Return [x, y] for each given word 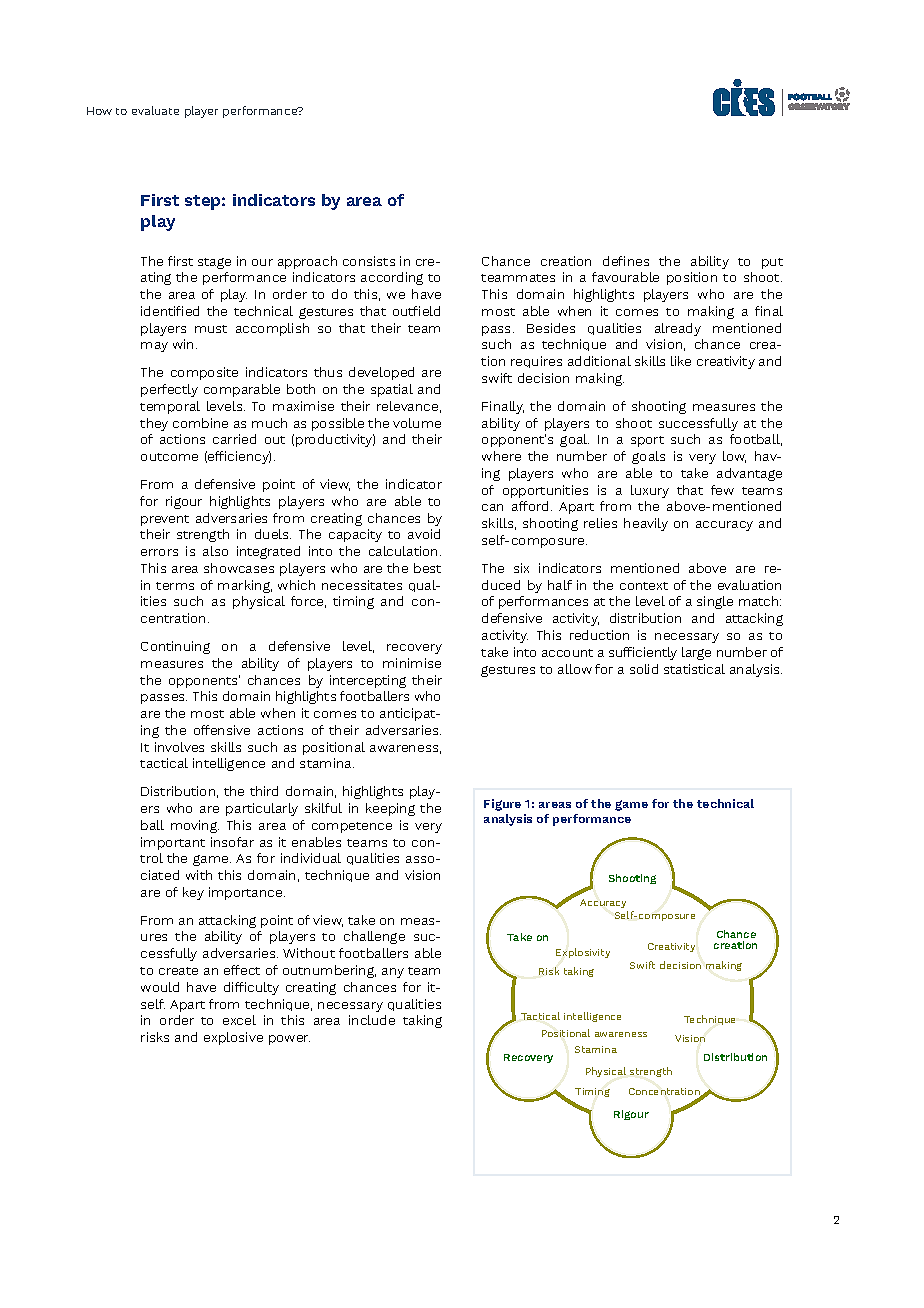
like [681, 361]
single [715, 602]
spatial [392, 390]
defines [626, 261]
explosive [233, 1038]
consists [369, 261]
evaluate [155, 110]
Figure [502, 805]
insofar [232, 842]
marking [245, 586]
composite [204, 373]
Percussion [527, 937]
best [427, 568]
